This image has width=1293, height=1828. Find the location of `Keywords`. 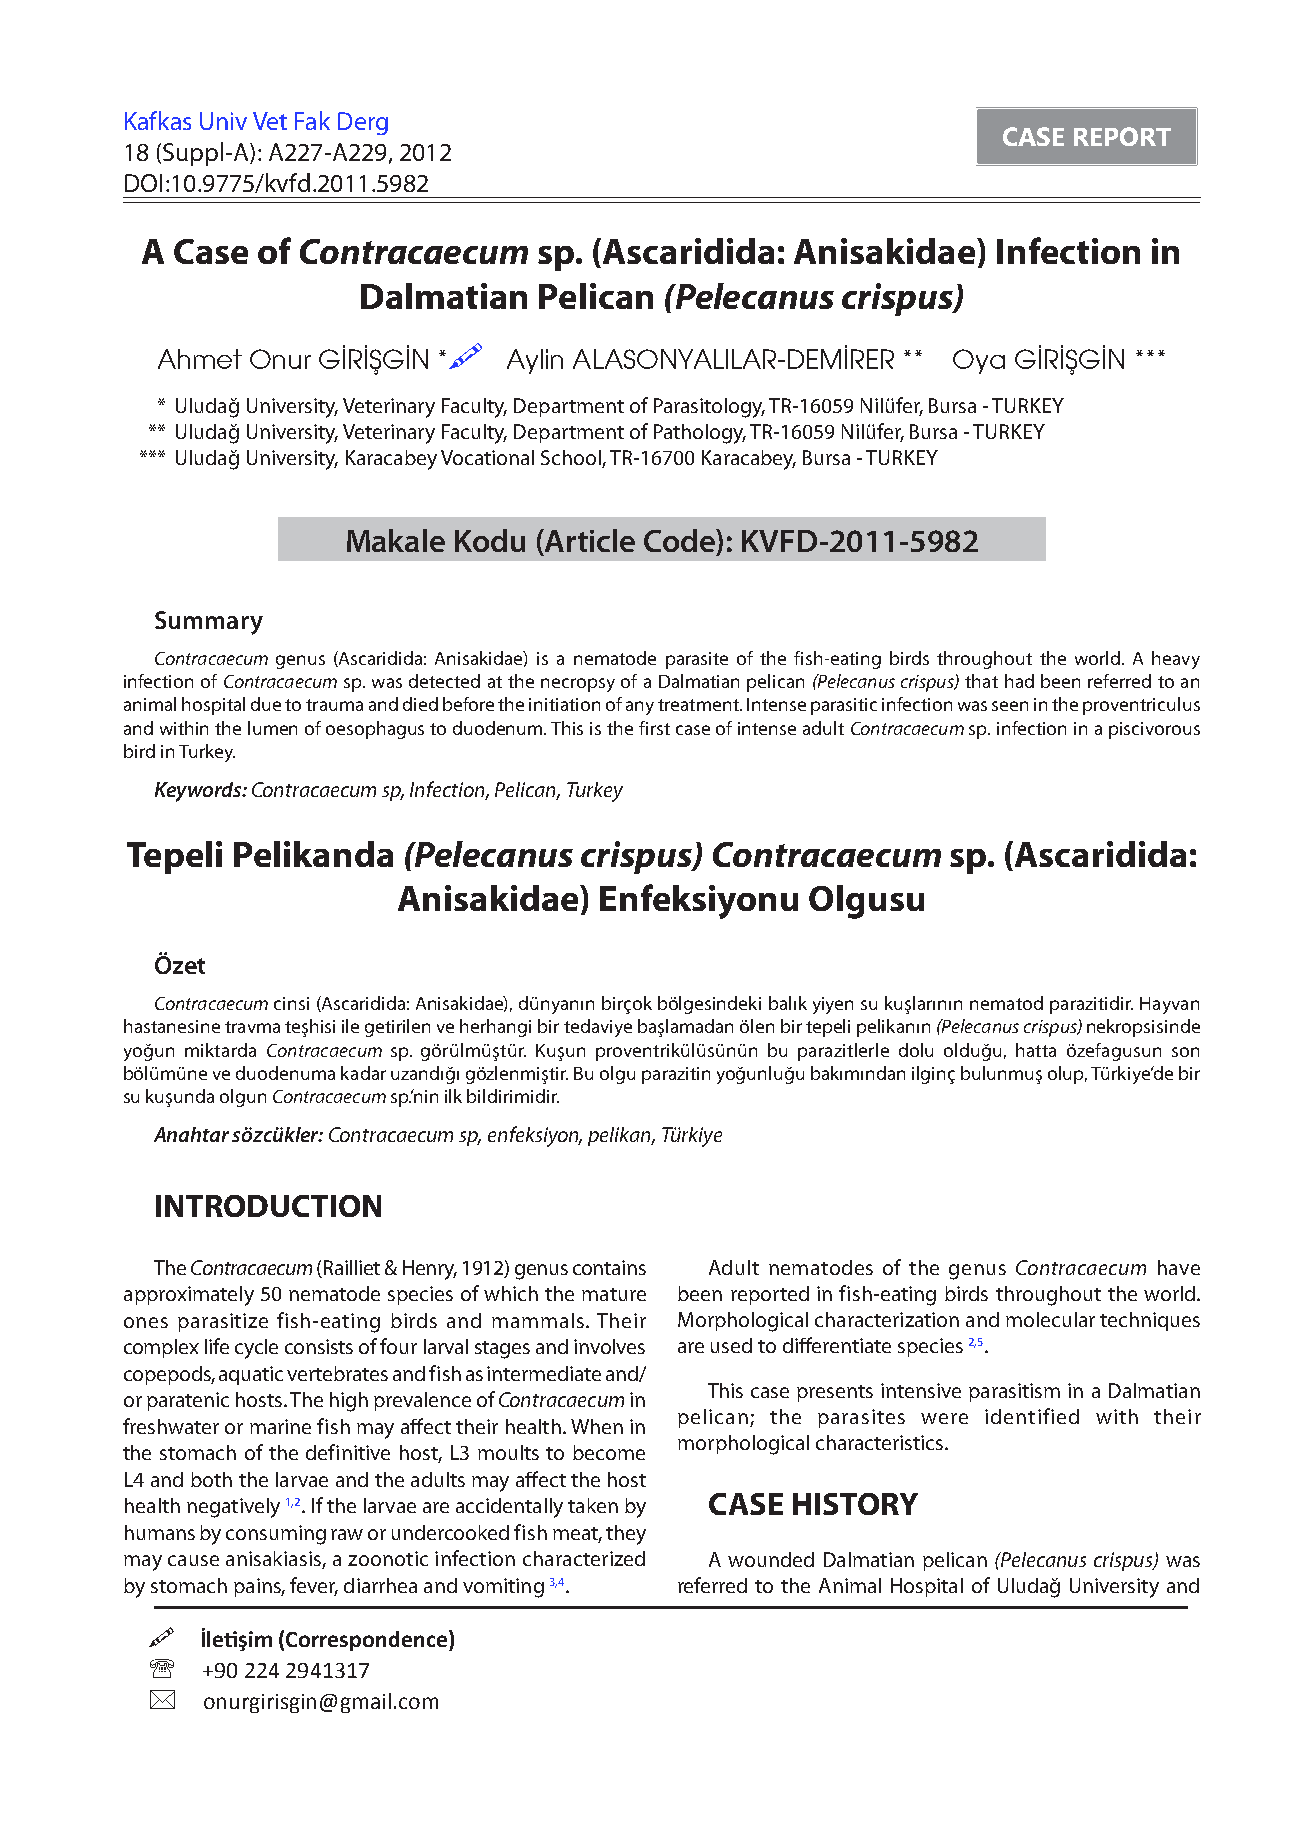

Keywords is located at coordinates (199, 792).
